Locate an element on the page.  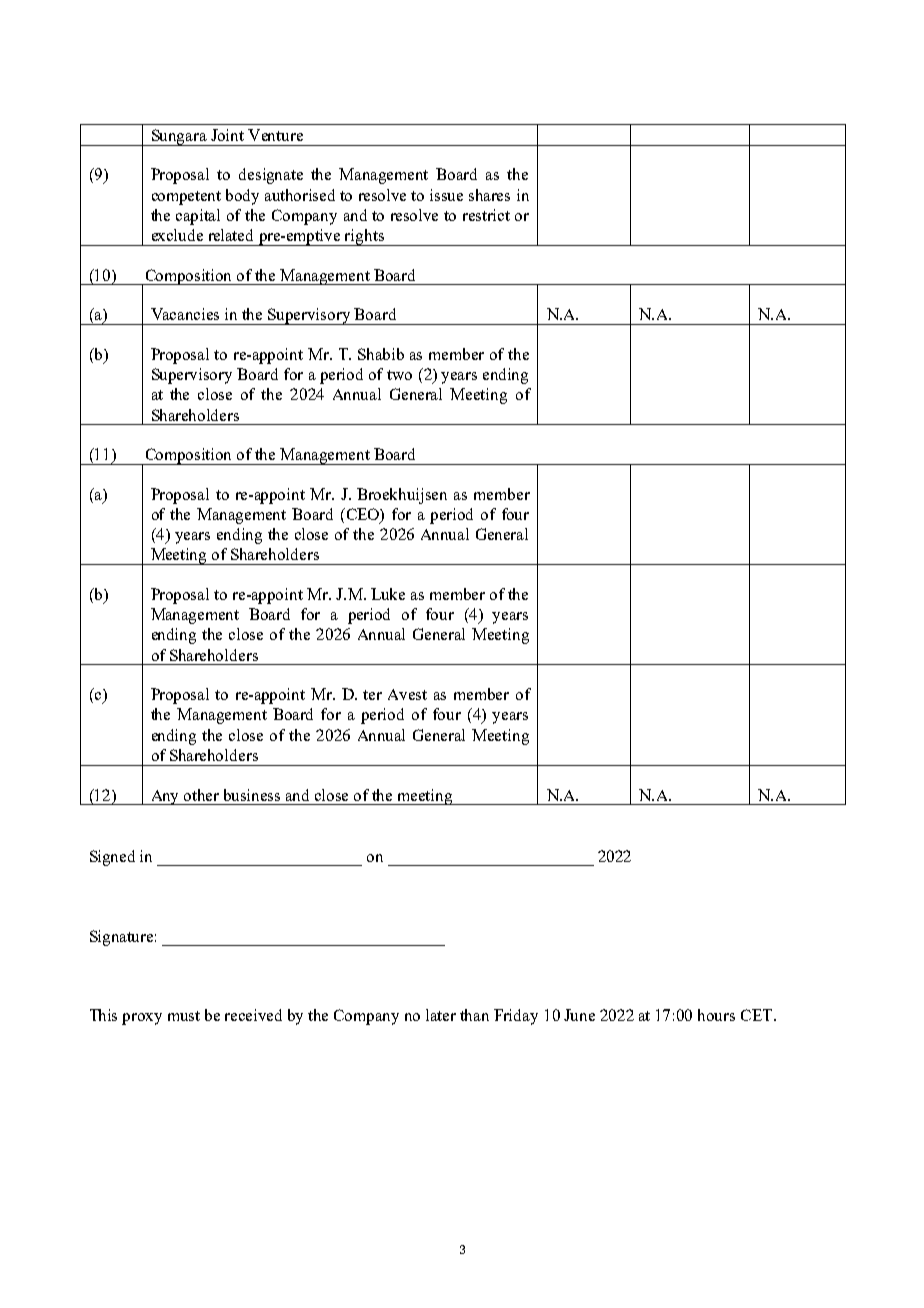
Vacancies is located at coordinates (185, 314).
